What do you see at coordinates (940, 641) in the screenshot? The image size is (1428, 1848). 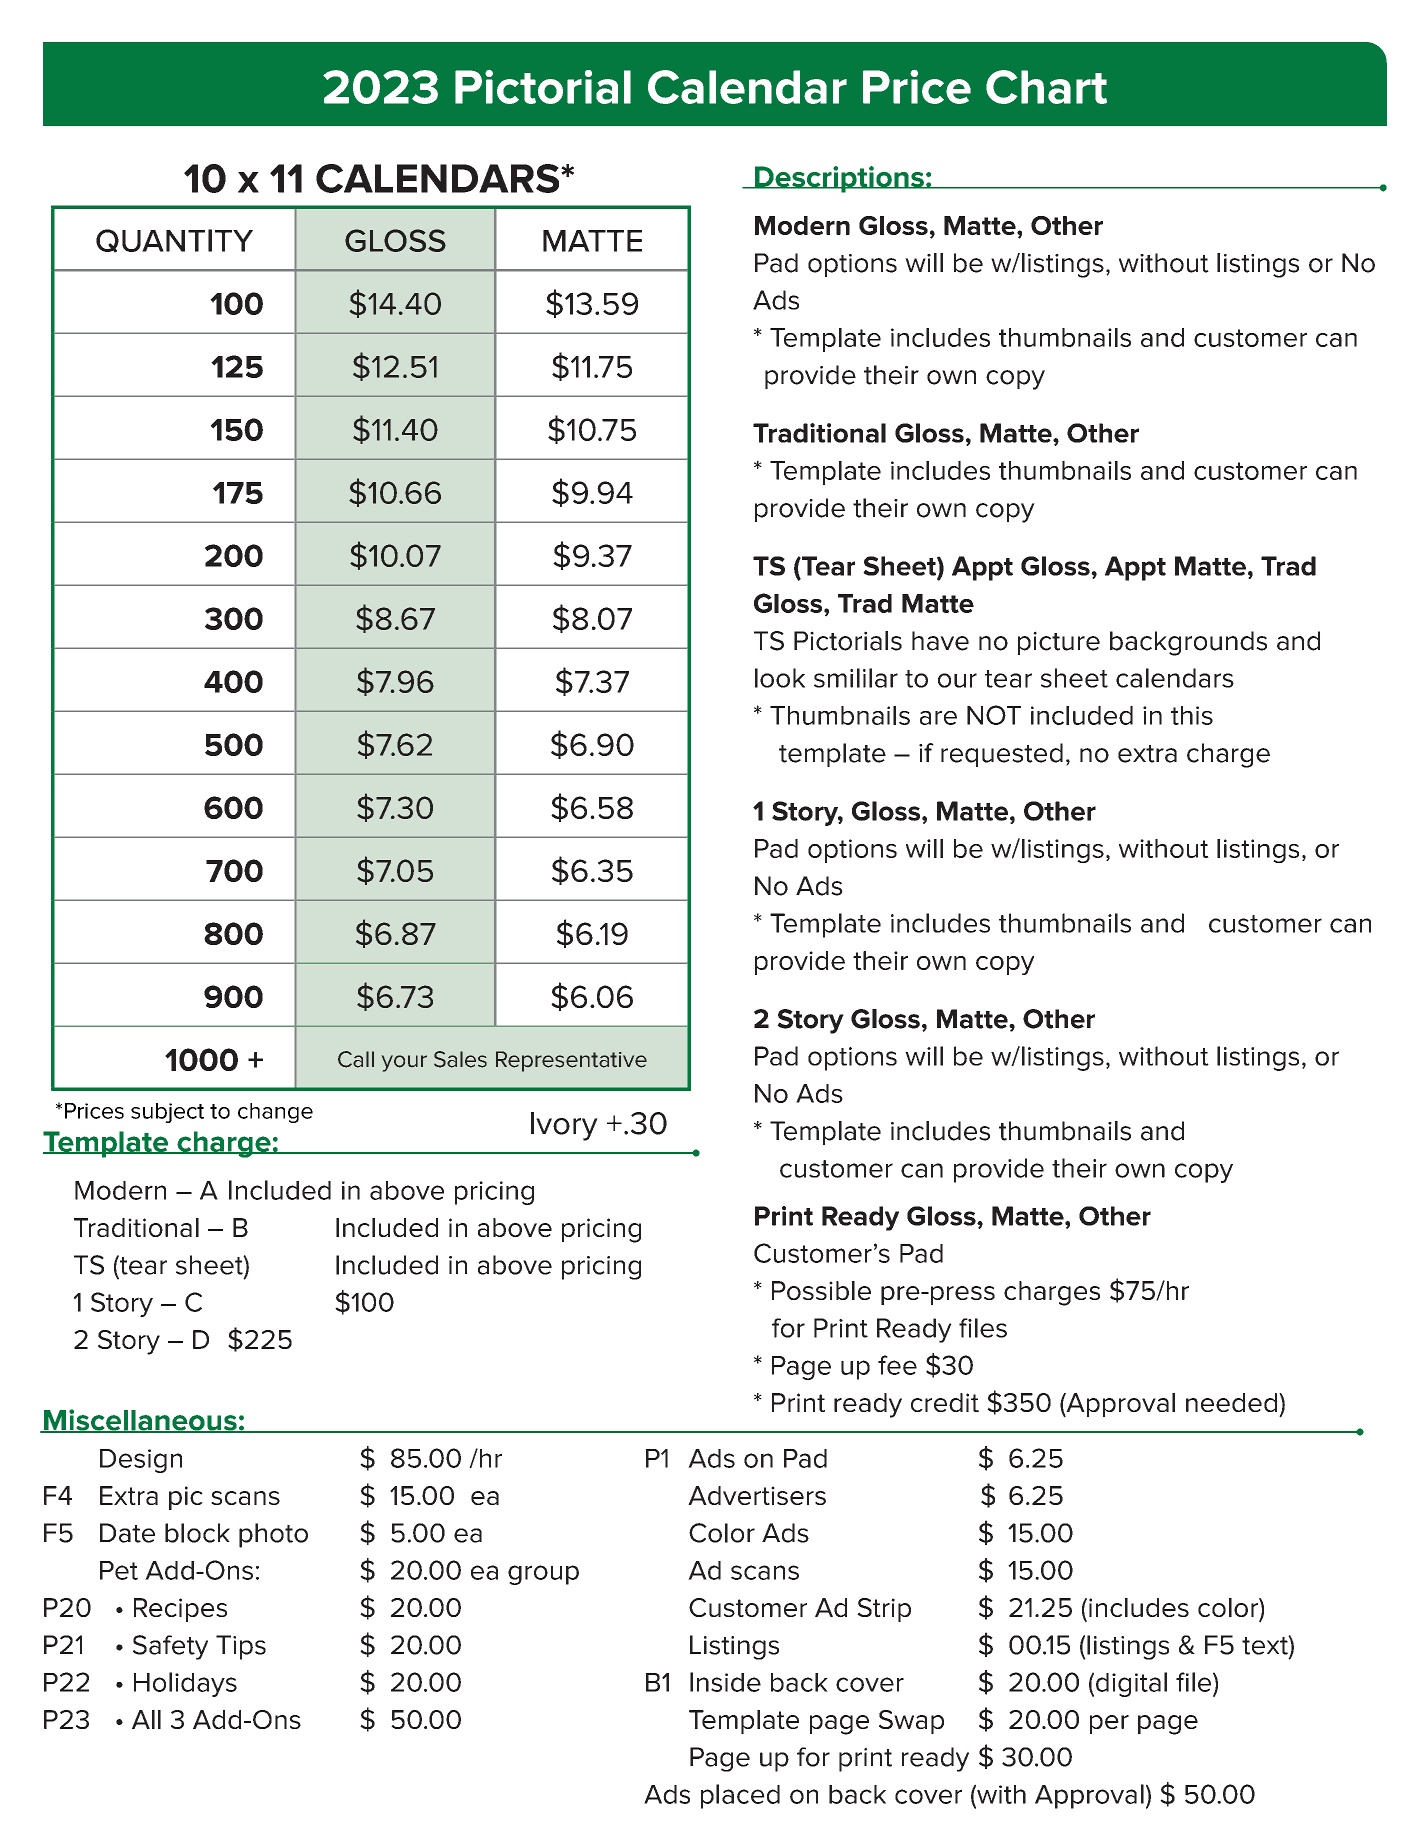 I see `have` at bounding box center [940, 641].
